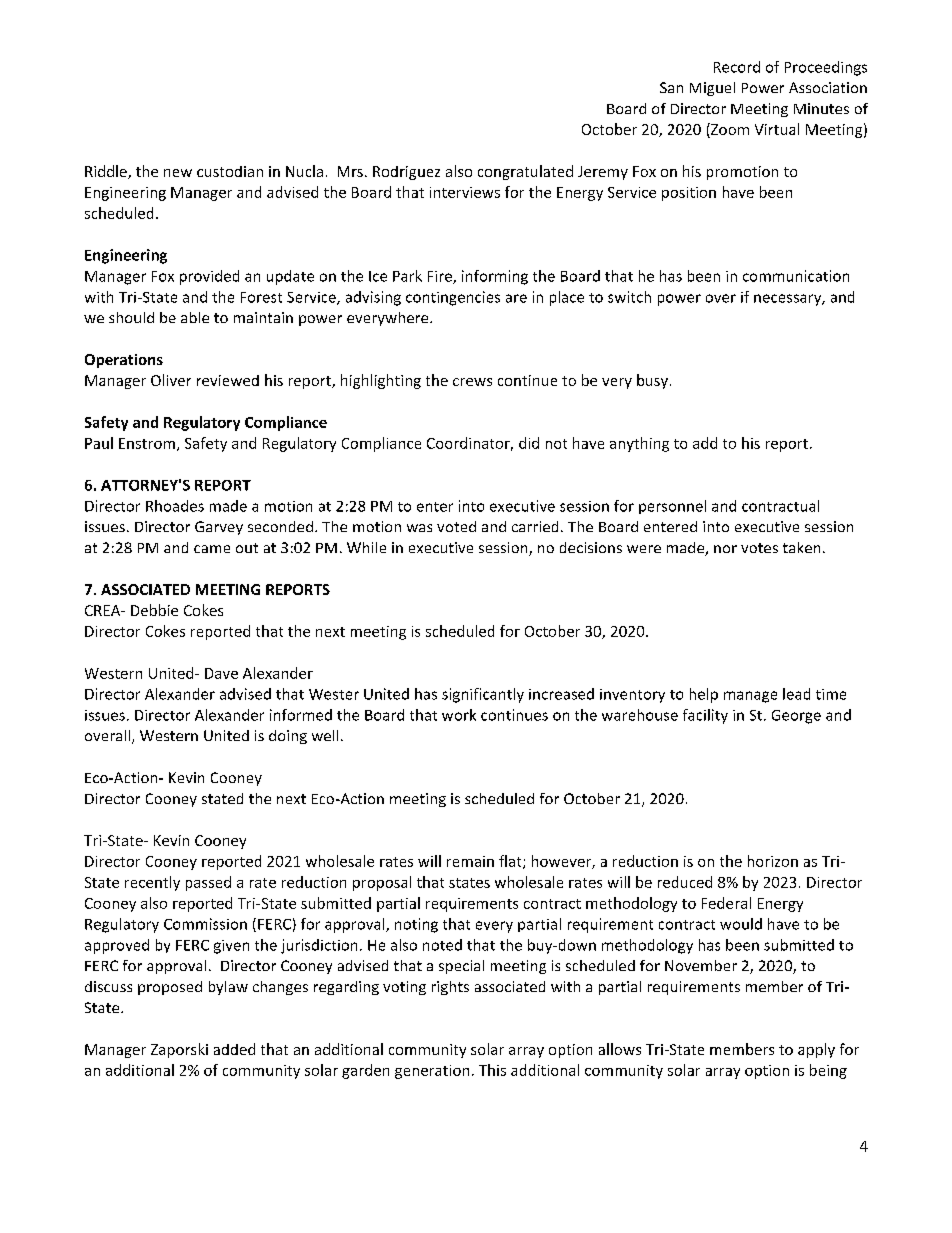  I want to click on apply, so click(816, 1050).
